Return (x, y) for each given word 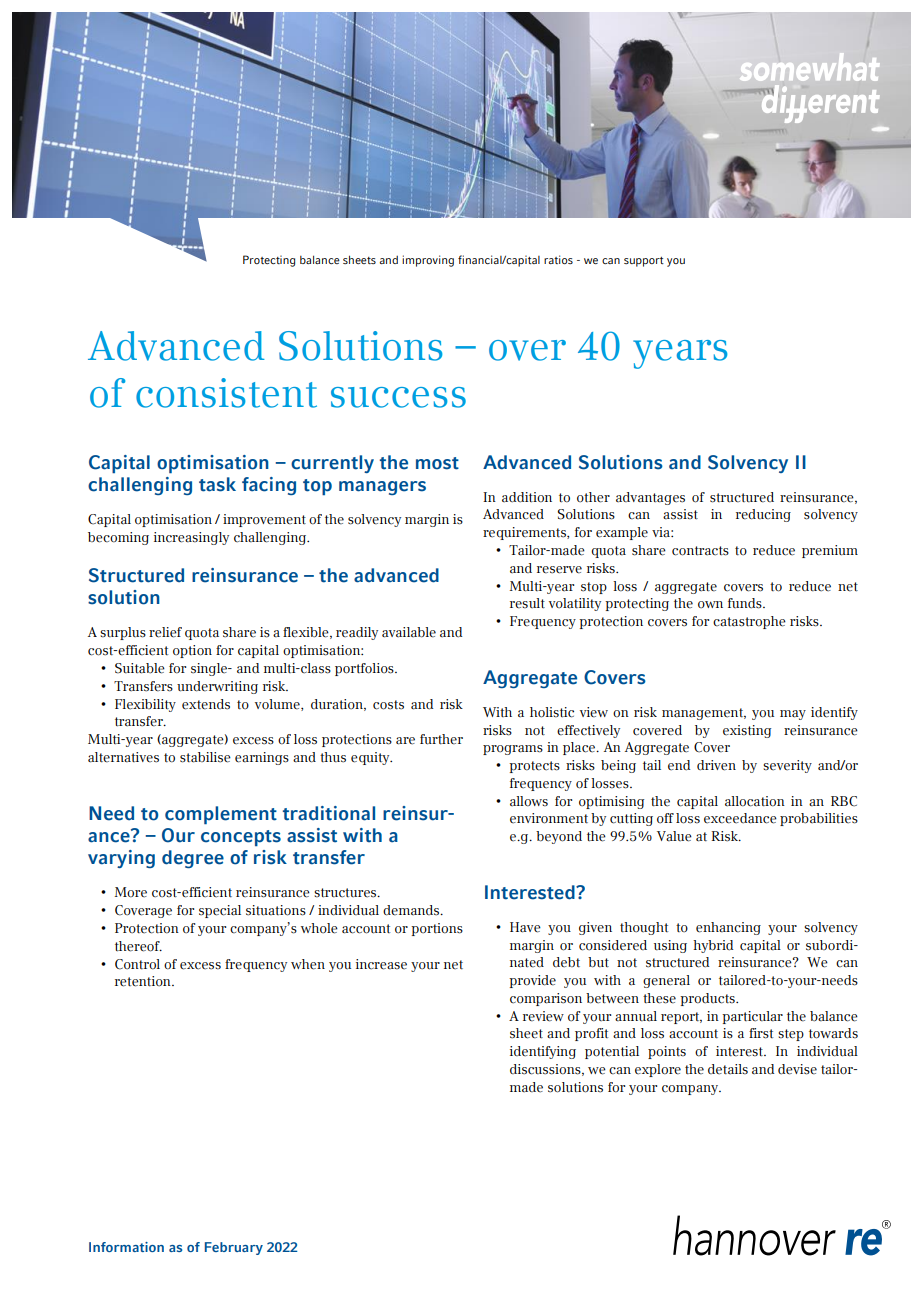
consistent (226, 393)
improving (428, 261)
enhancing (728, 928)
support (644, 262)
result (527, 603)
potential (612, 1052)
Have (525, 927)
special (220, 911)
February (234, 1248)
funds (746, 603)
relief (165, 632)
